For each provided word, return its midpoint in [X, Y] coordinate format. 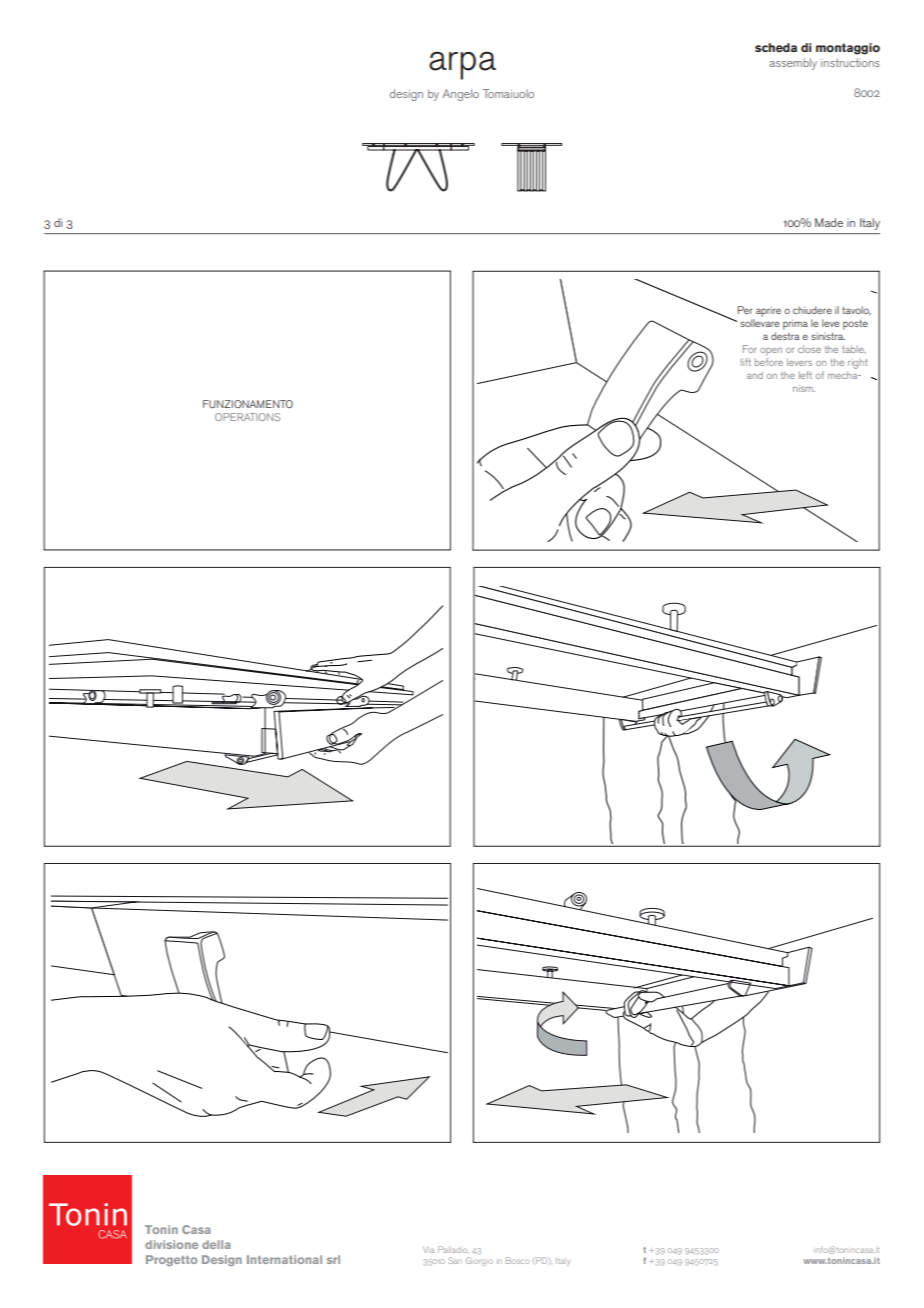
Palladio [453, 1249]
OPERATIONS [247, 417]
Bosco [517, 1260]
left [805, 375]
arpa [462, 65]
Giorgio [479, 1261]
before [769, 362]
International [284, 1259]
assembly [793, 64]
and [755, 375]
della [216, 1244]
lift [746, 362]
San [455, 1260]
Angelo [460, 95]
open [771, 353]
